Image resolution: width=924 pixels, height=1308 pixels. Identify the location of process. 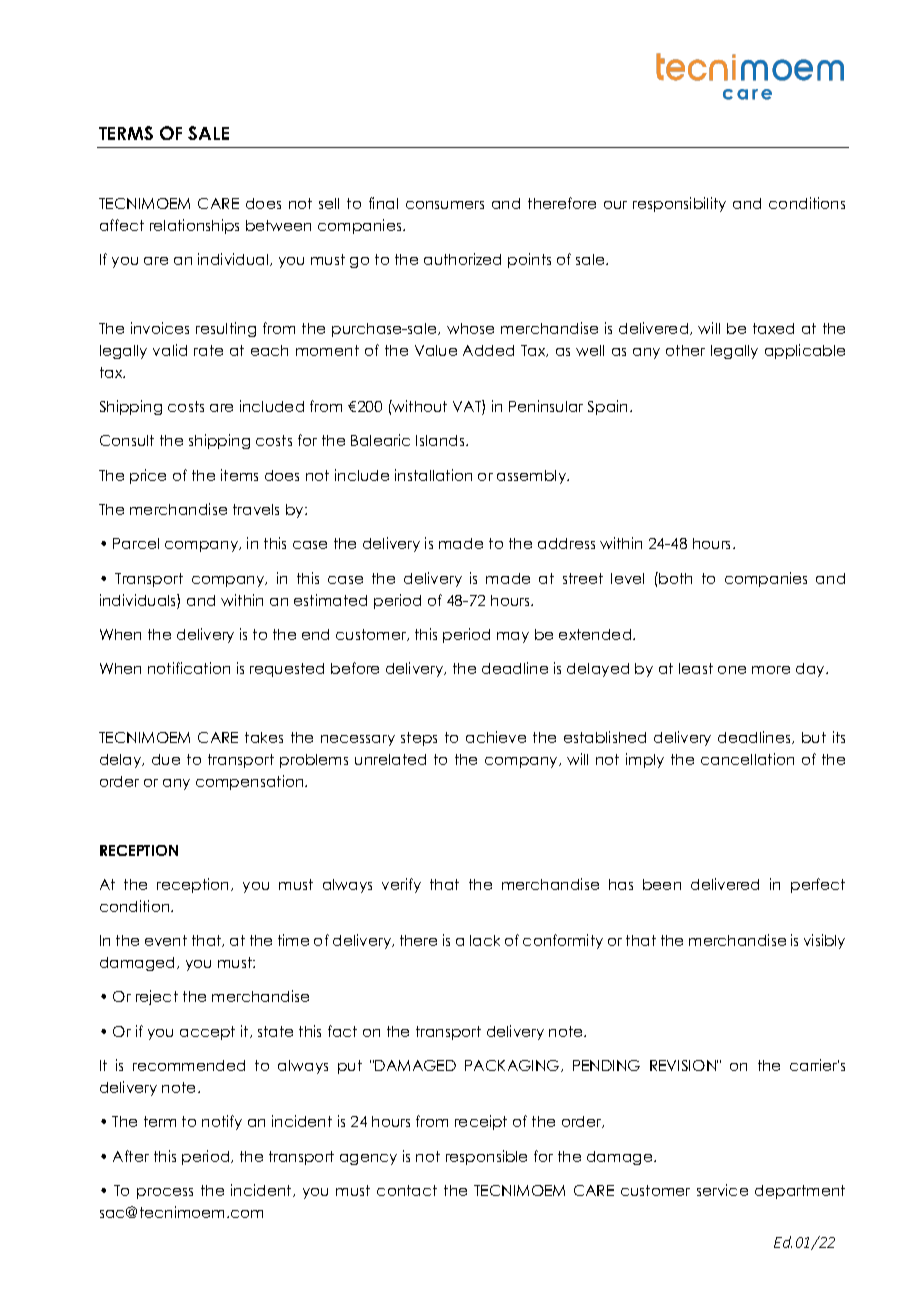
(165, 1193).
